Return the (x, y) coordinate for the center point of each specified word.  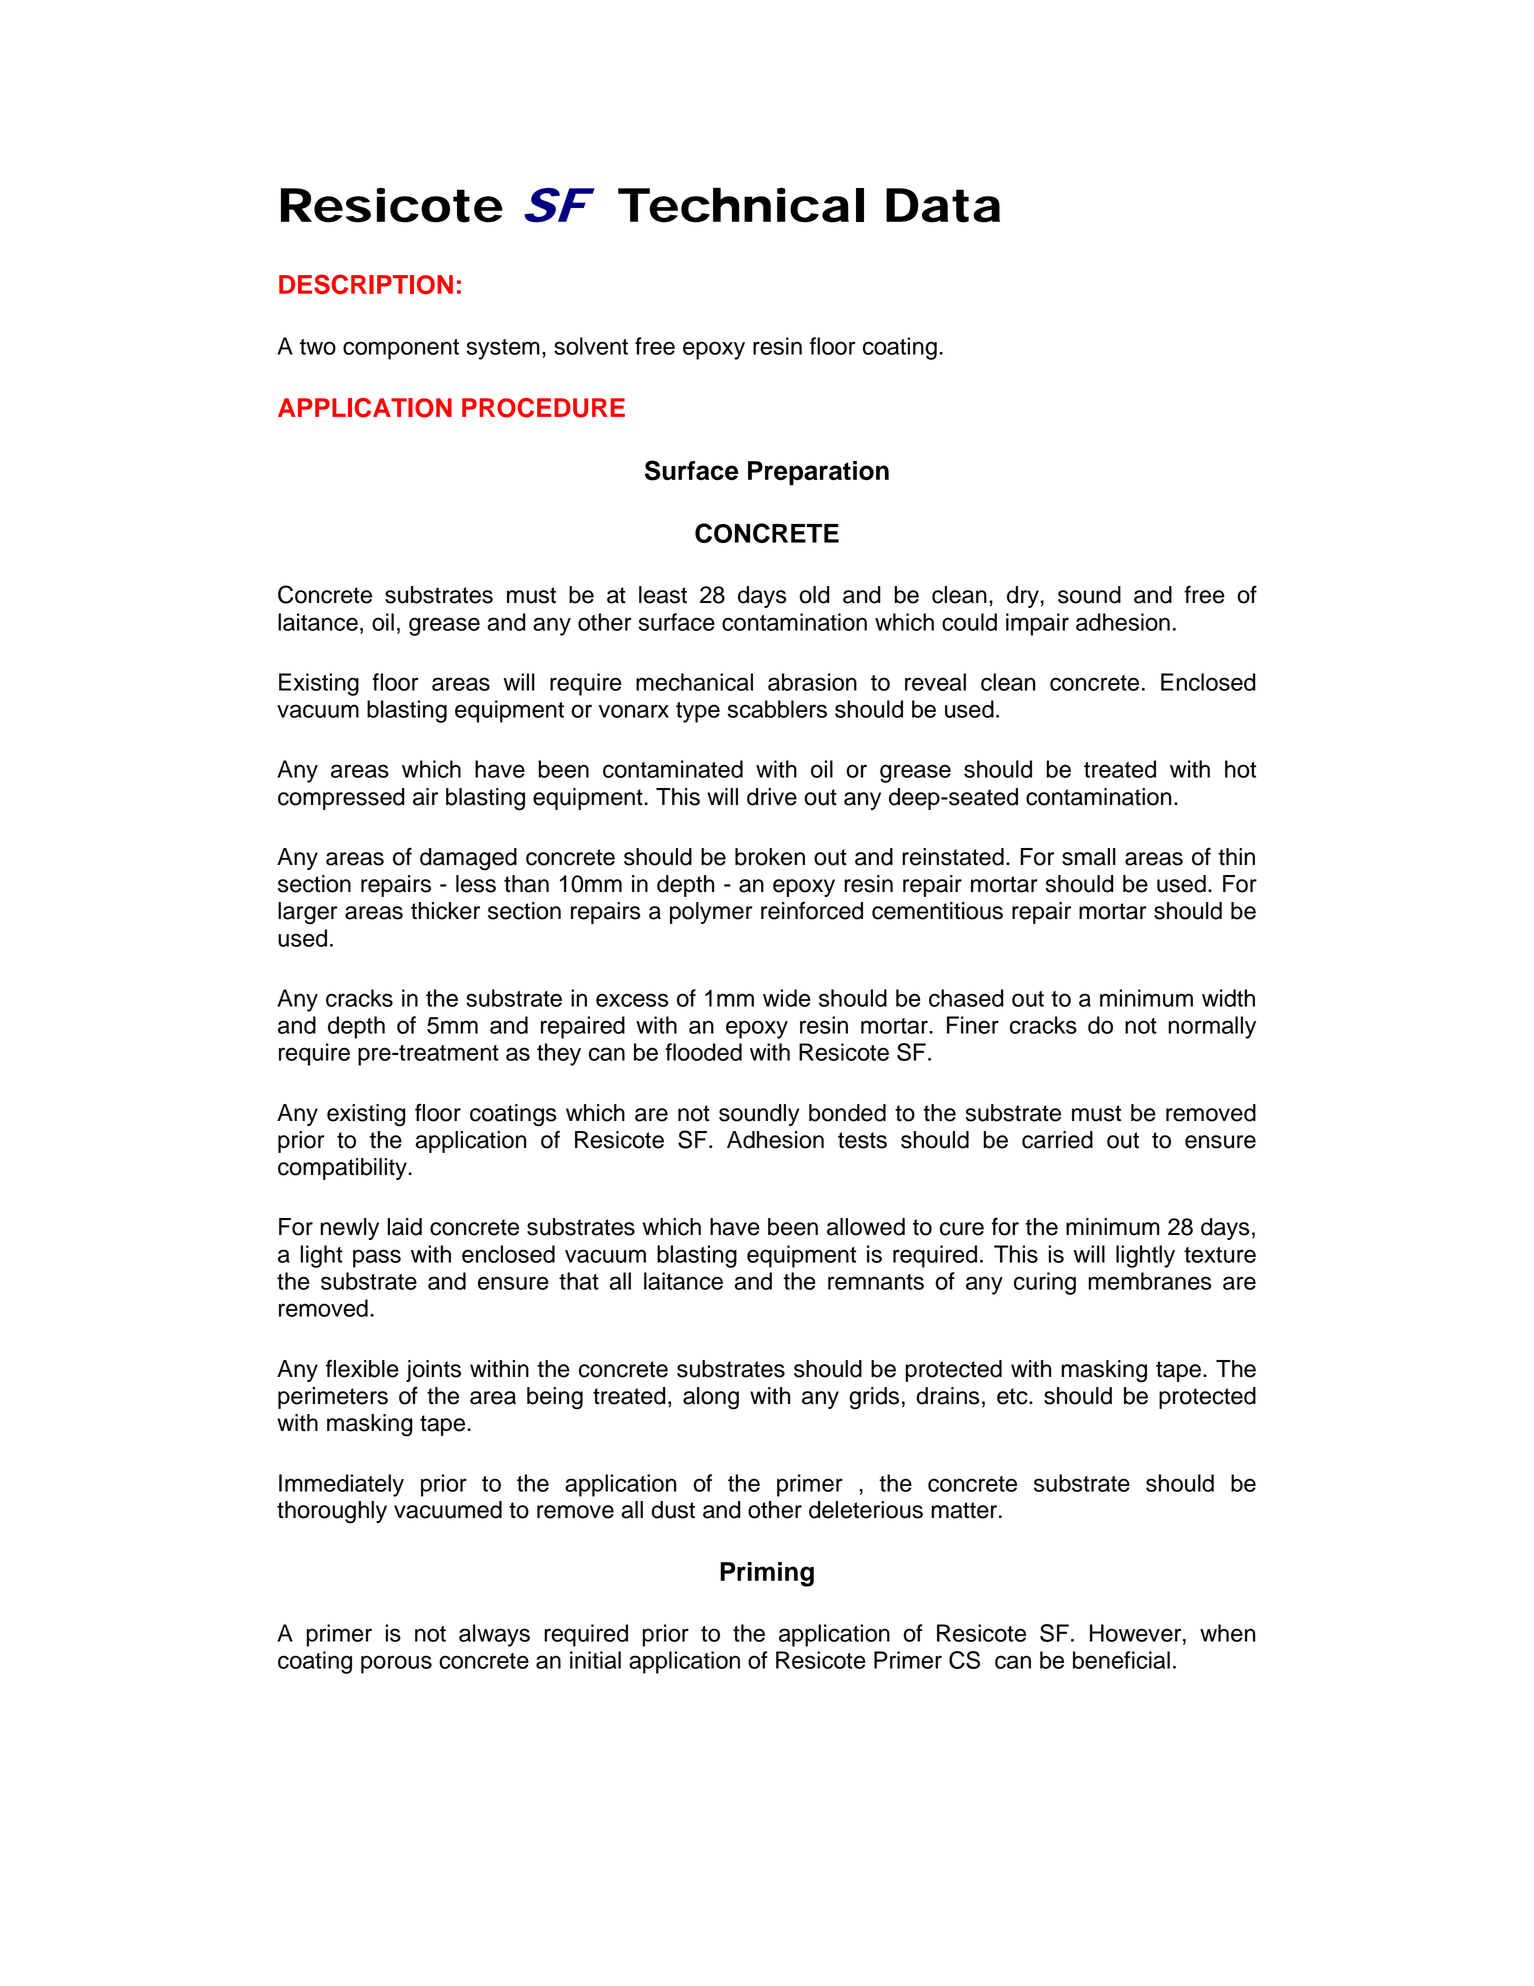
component (401, 349)
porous (396, 1664)
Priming (767, 1574)
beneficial (1121, 1660)
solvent (591, 346)
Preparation (818, 473)
